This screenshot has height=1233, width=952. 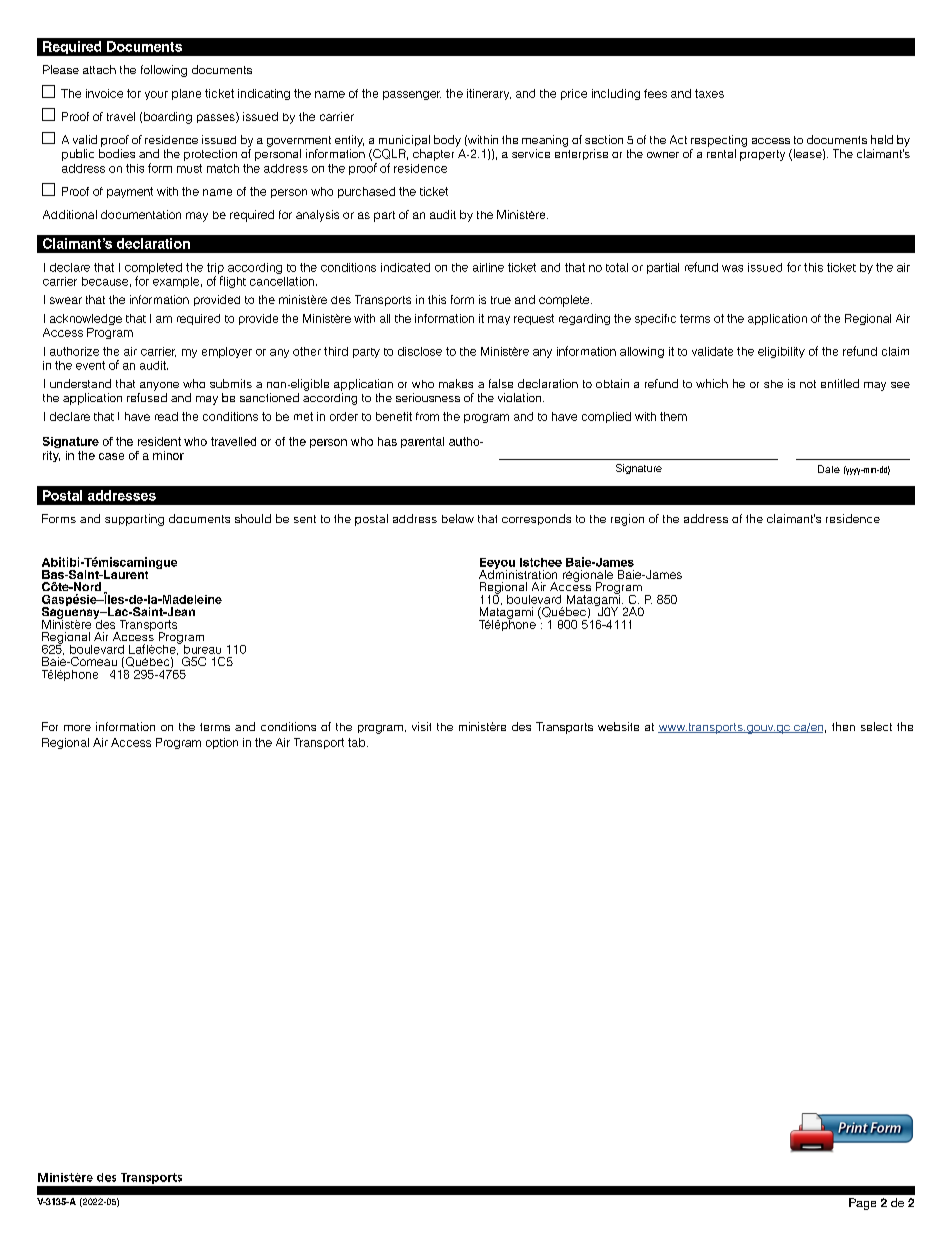 What do you see at coordinates (156, 95) in the screenshot?
I see `your` at bounding box center [156, 95].
